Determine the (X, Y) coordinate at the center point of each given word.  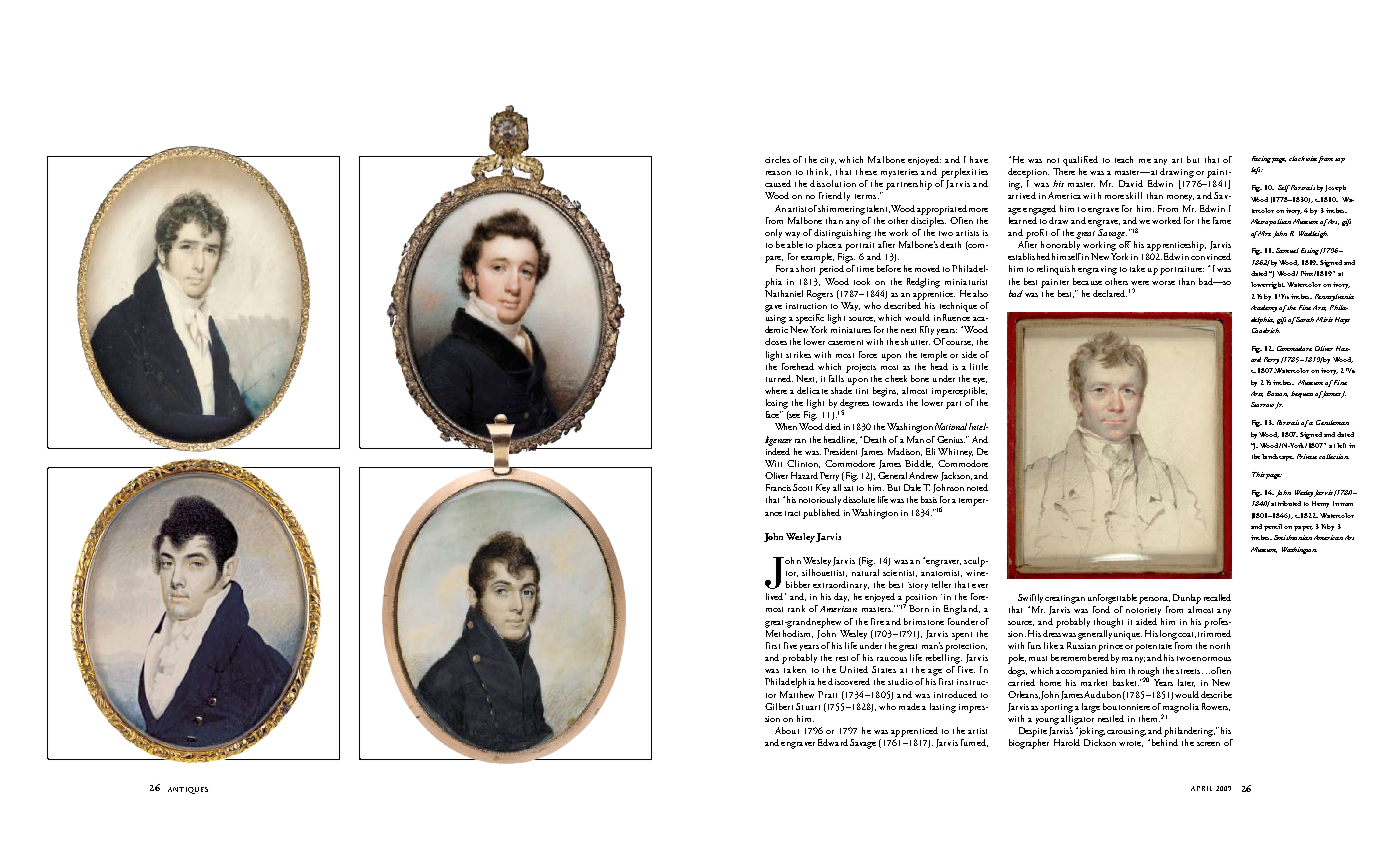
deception (1028, 173)
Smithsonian (1293, 537)
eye (980, 381)
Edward (833, 742)
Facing (1261, 159)
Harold (1067, 742)
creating (1060, 599)
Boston (1277, 394)
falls (836, 378)
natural (865, 571)
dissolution (833, 183)
